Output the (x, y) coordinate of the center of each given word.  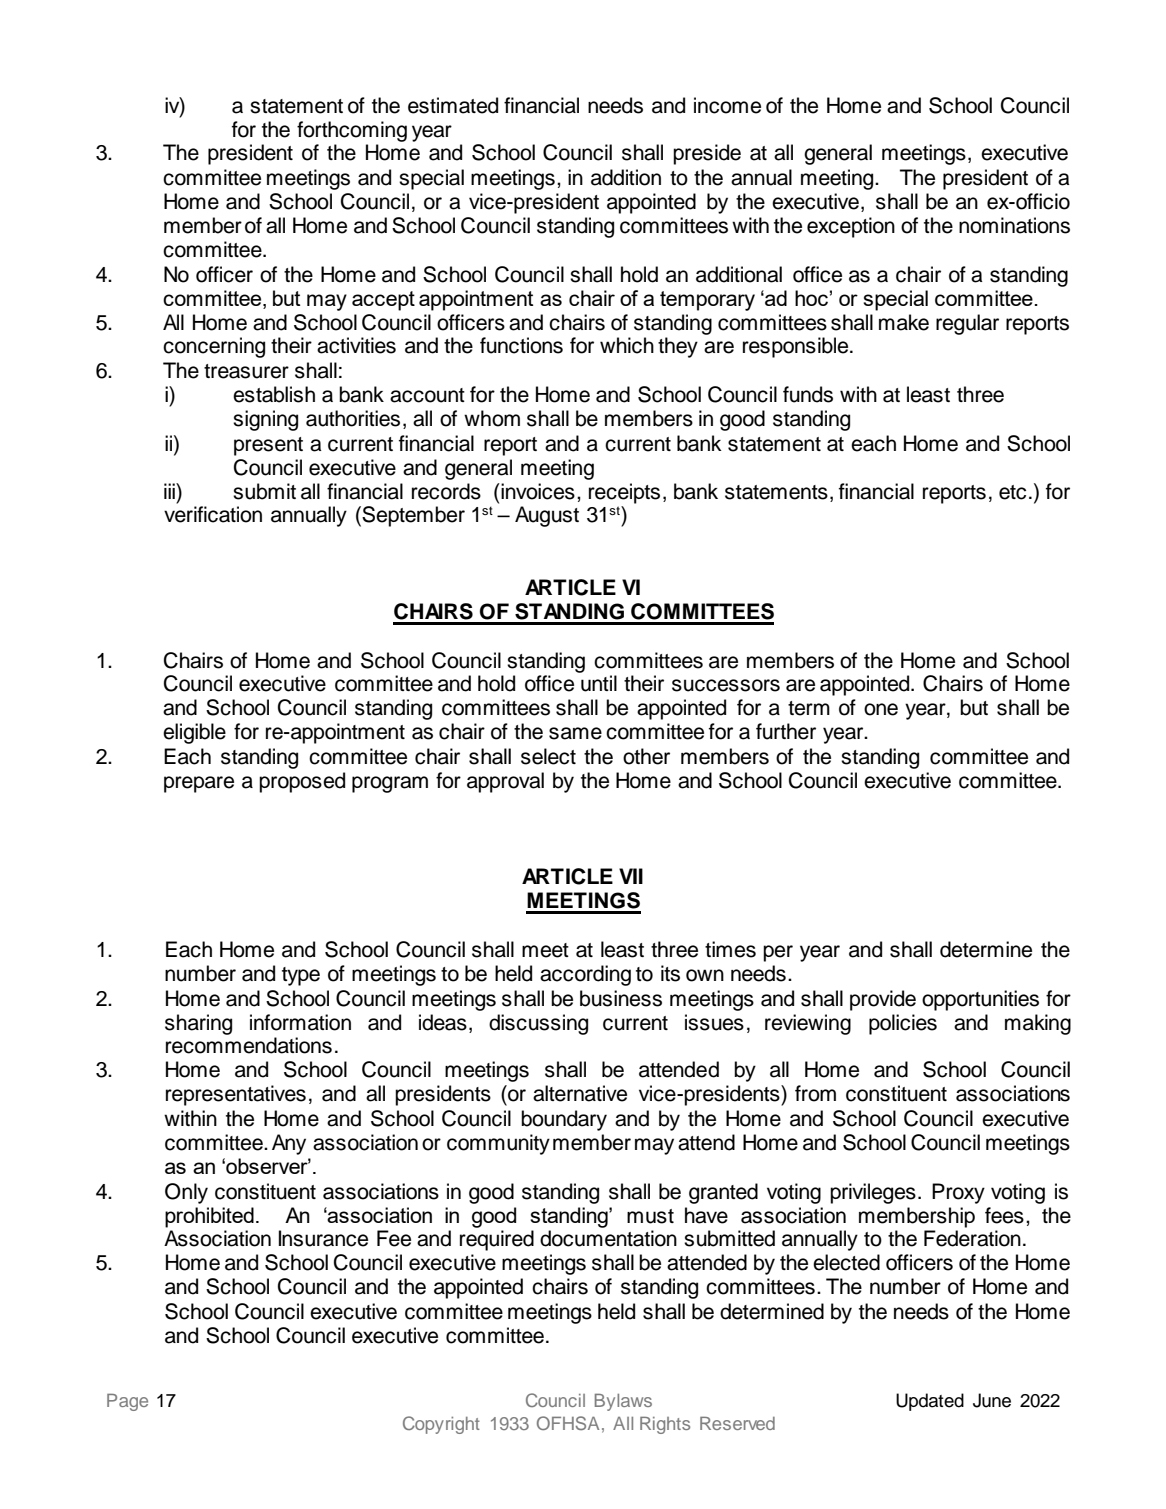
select (548, 756)
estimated (453, 105)
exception (851, 227)
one (881, 709)
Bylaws (623, 1402)
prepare (199, 784)
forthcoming (352, 131)
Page (127, 1402)
